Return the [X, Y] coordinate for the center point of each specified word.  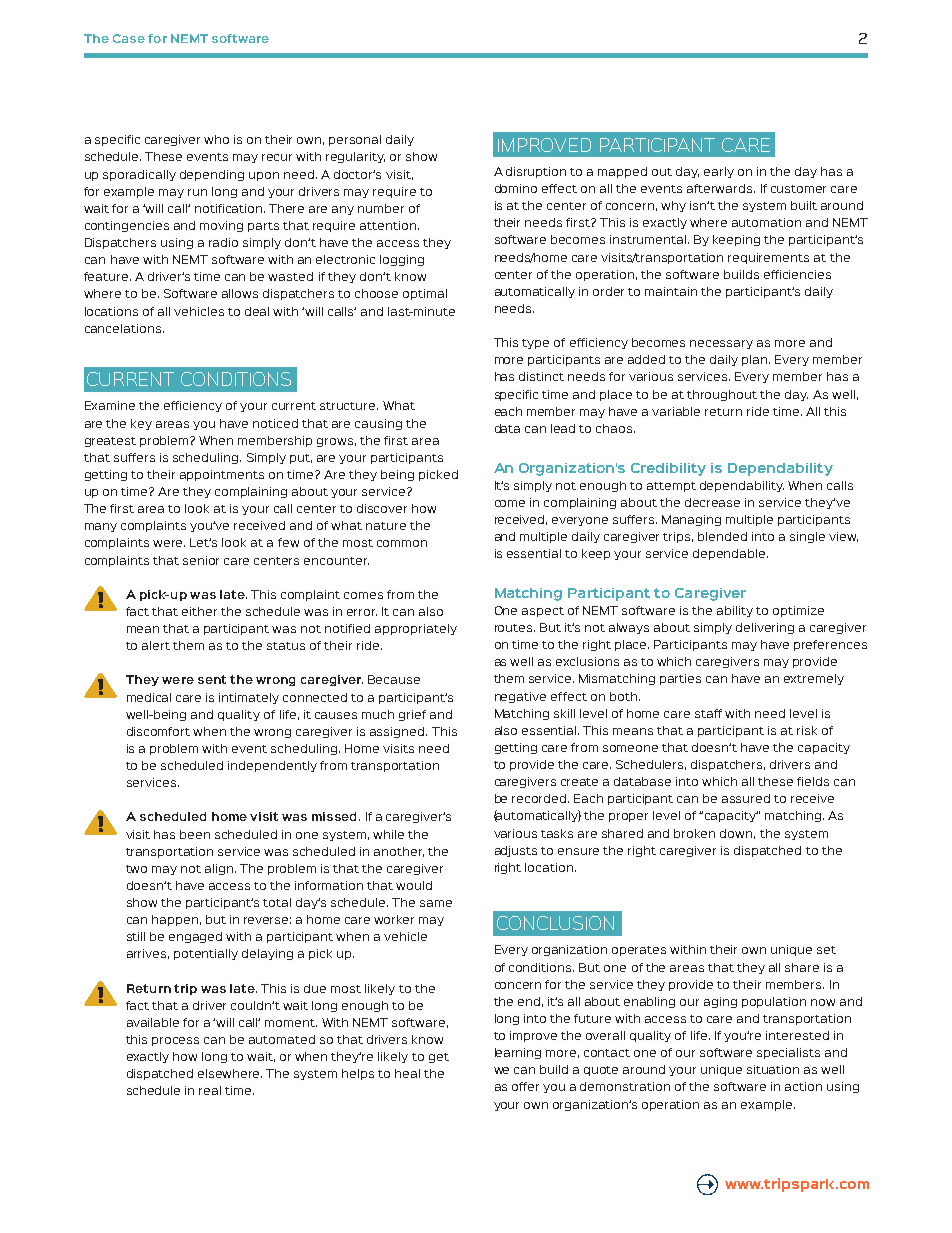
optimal [425, 294]
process [175, 1041]
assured [746, 798]
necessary [721, 344]
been [195, 834]
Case [129, 38]
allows [240, 293]
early [719, 172]
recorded [540, 798]
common [402, 543]
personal [355, 140]
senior [201, 560]
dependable [730, 554]
